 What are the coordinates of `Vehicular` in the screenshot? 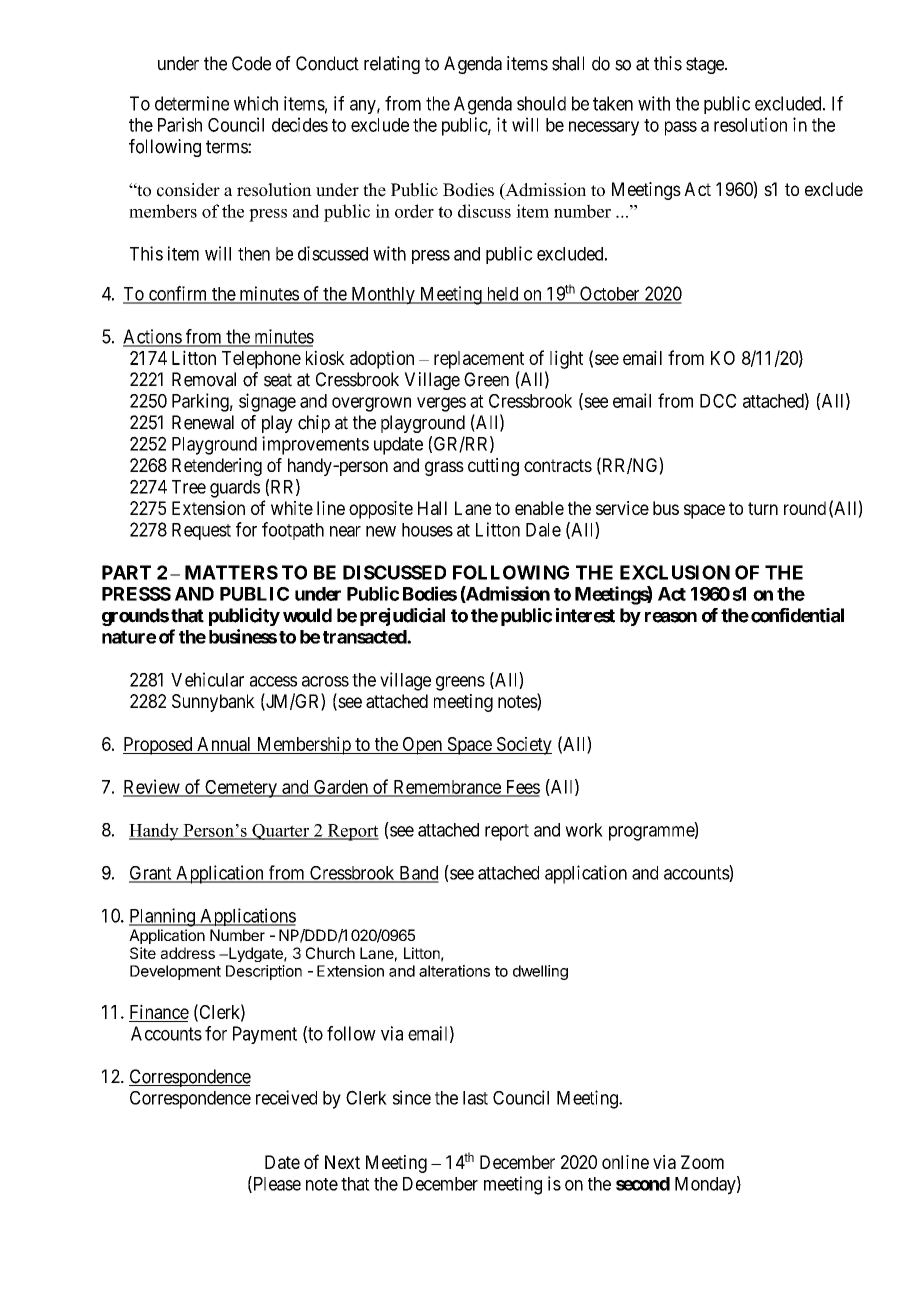 It's located at (207, 679).
